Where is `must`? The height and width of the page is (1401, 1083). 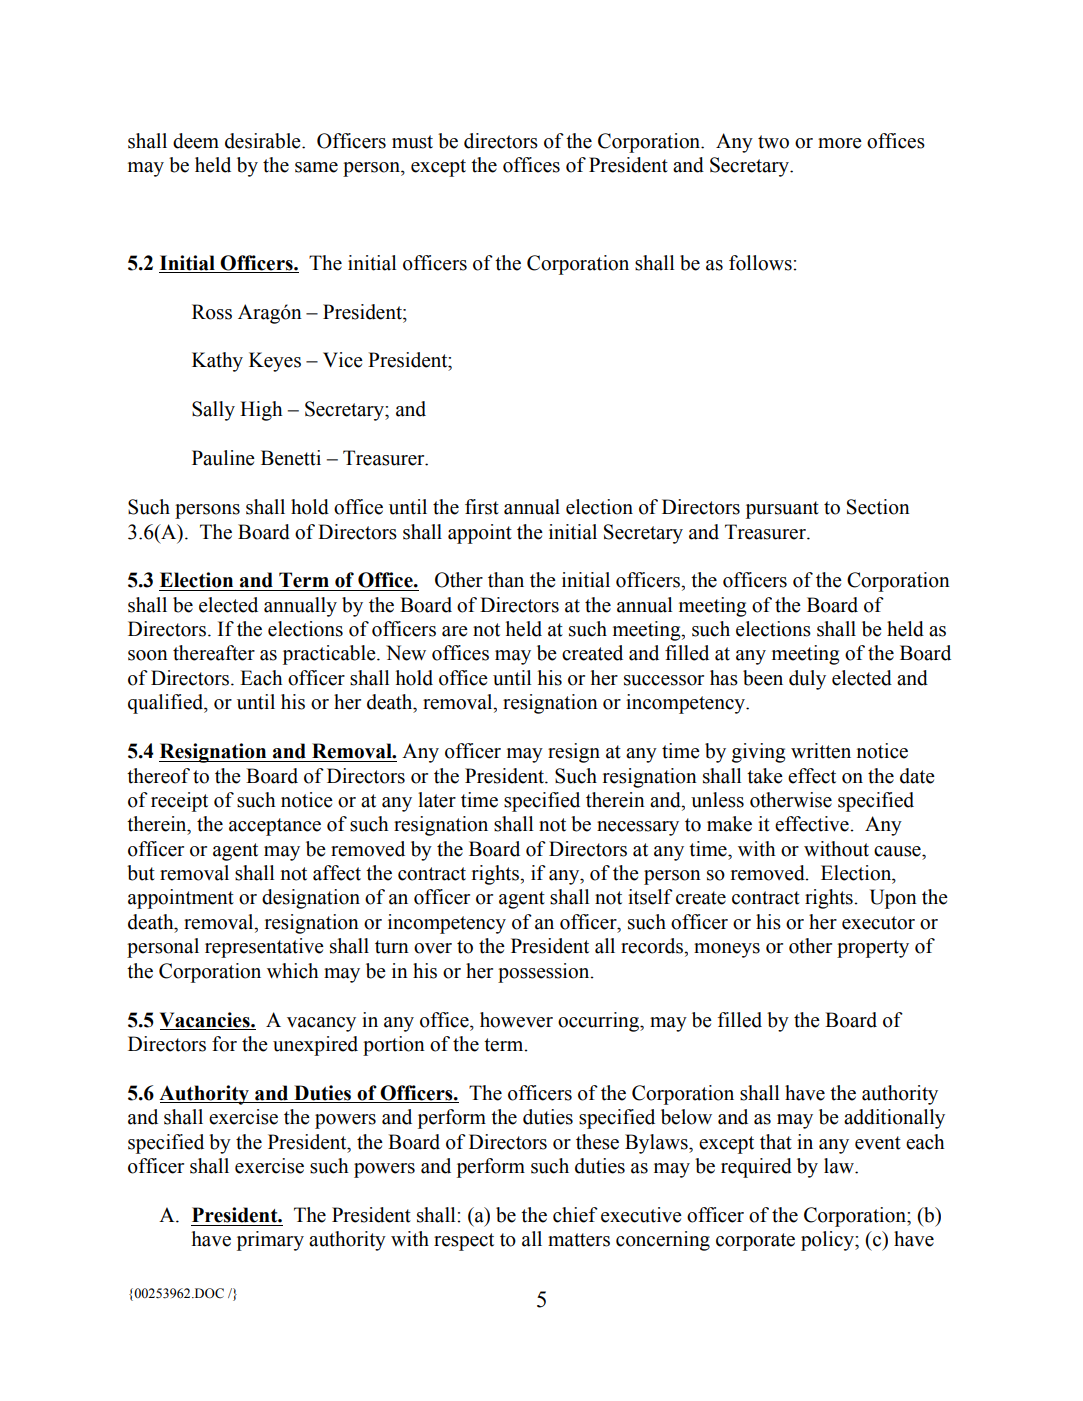
must is located at coordinates (412, 142).
